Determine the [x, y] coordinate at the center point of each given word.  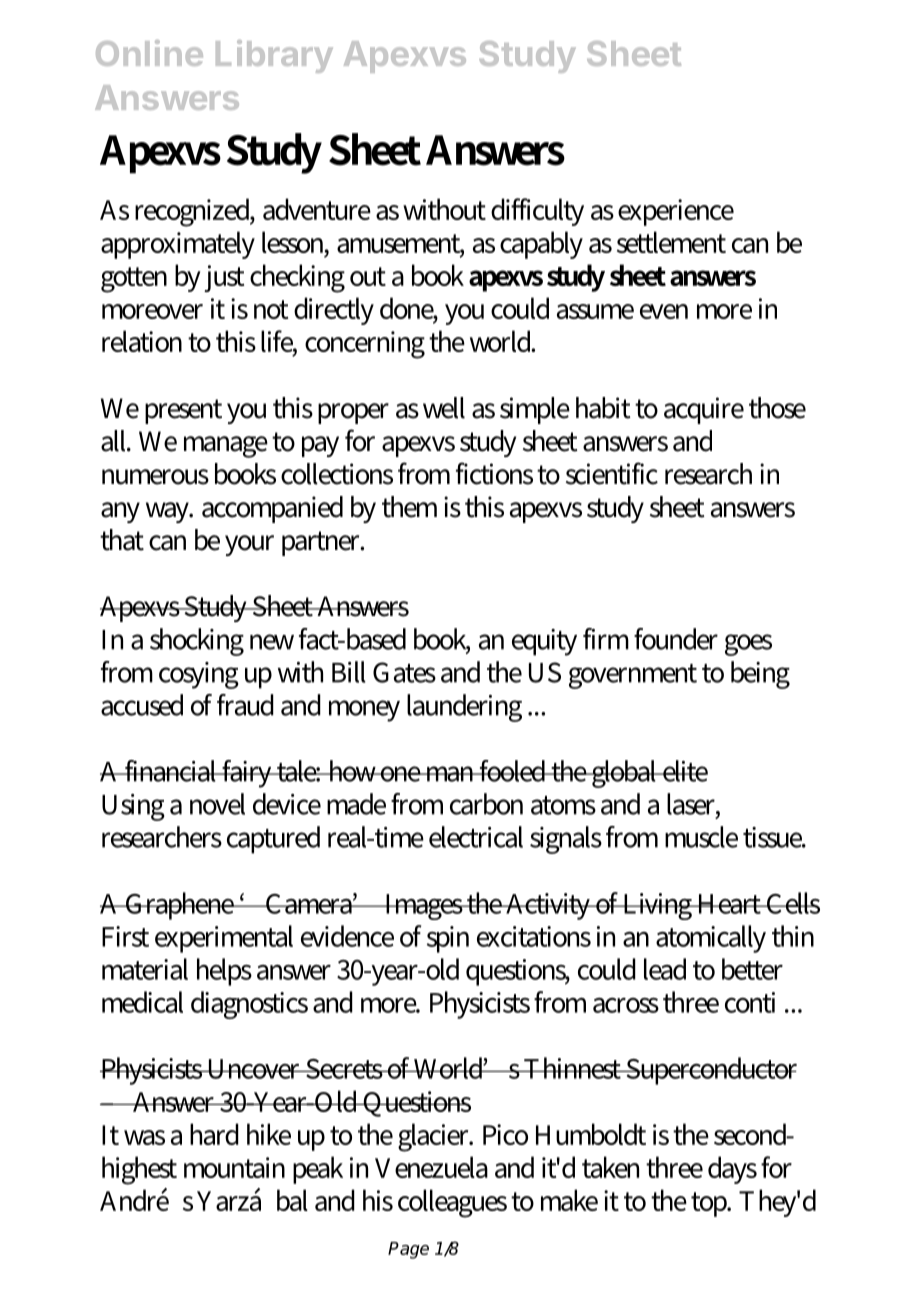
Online [149, 53]
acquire [704, 410]
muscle [701, 837]
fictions [494, 473]
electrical [476, 837]
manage [226, 447]
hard [214, 1134]
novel [217, 804]
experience [676, 212]
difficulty [537, 212]
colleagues [452, 1203]
